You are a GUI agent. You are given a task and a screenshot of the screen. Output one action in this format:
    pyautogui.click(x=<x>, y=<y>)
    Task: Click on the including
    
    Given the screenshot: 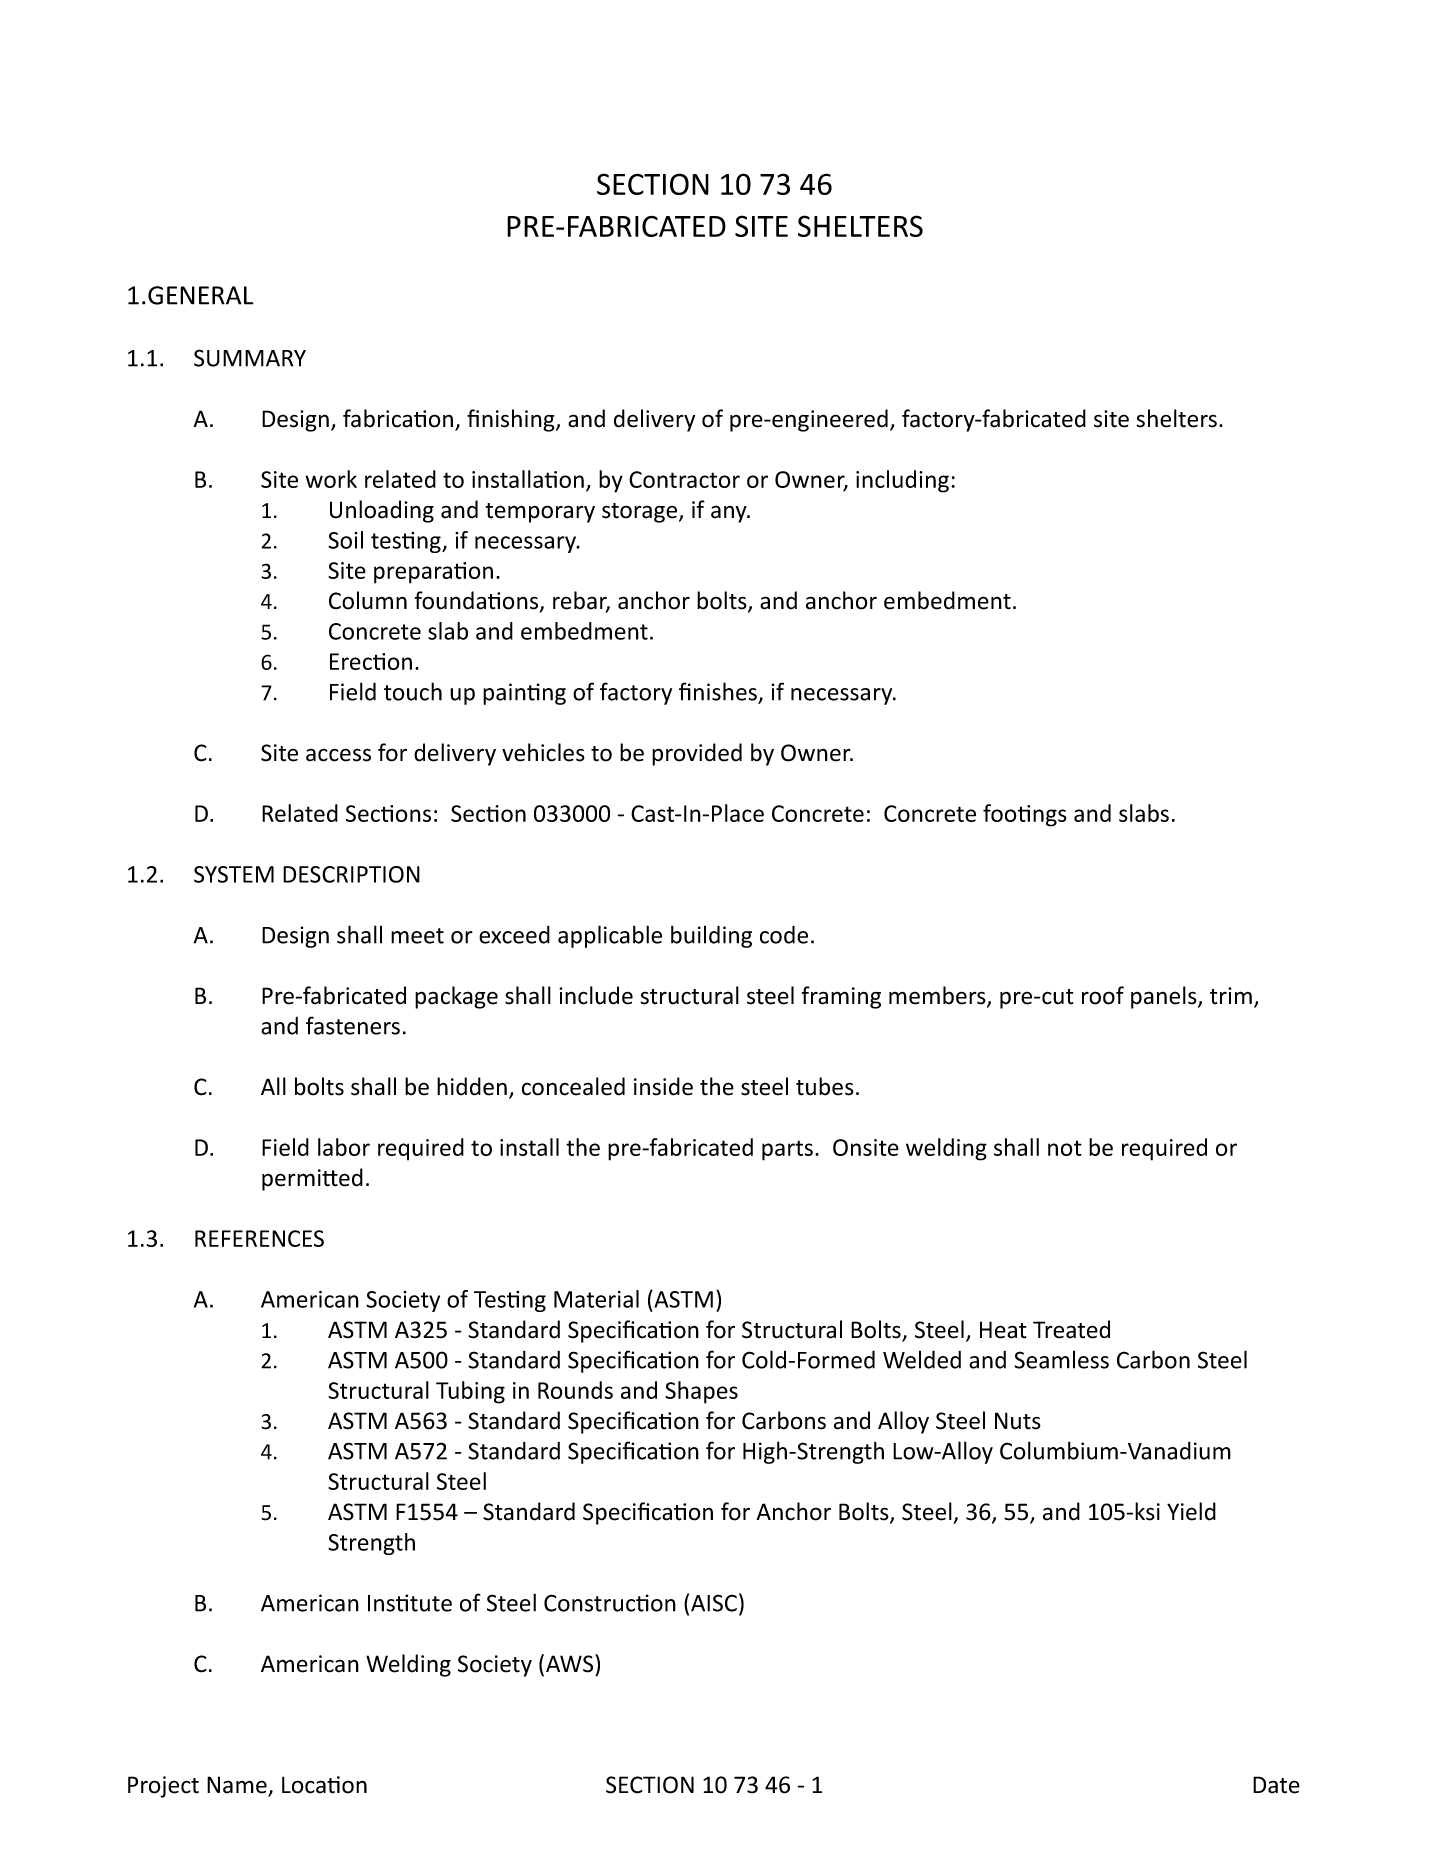 What is the action you would take?
    pyautogui.click(x=902, y=481)
